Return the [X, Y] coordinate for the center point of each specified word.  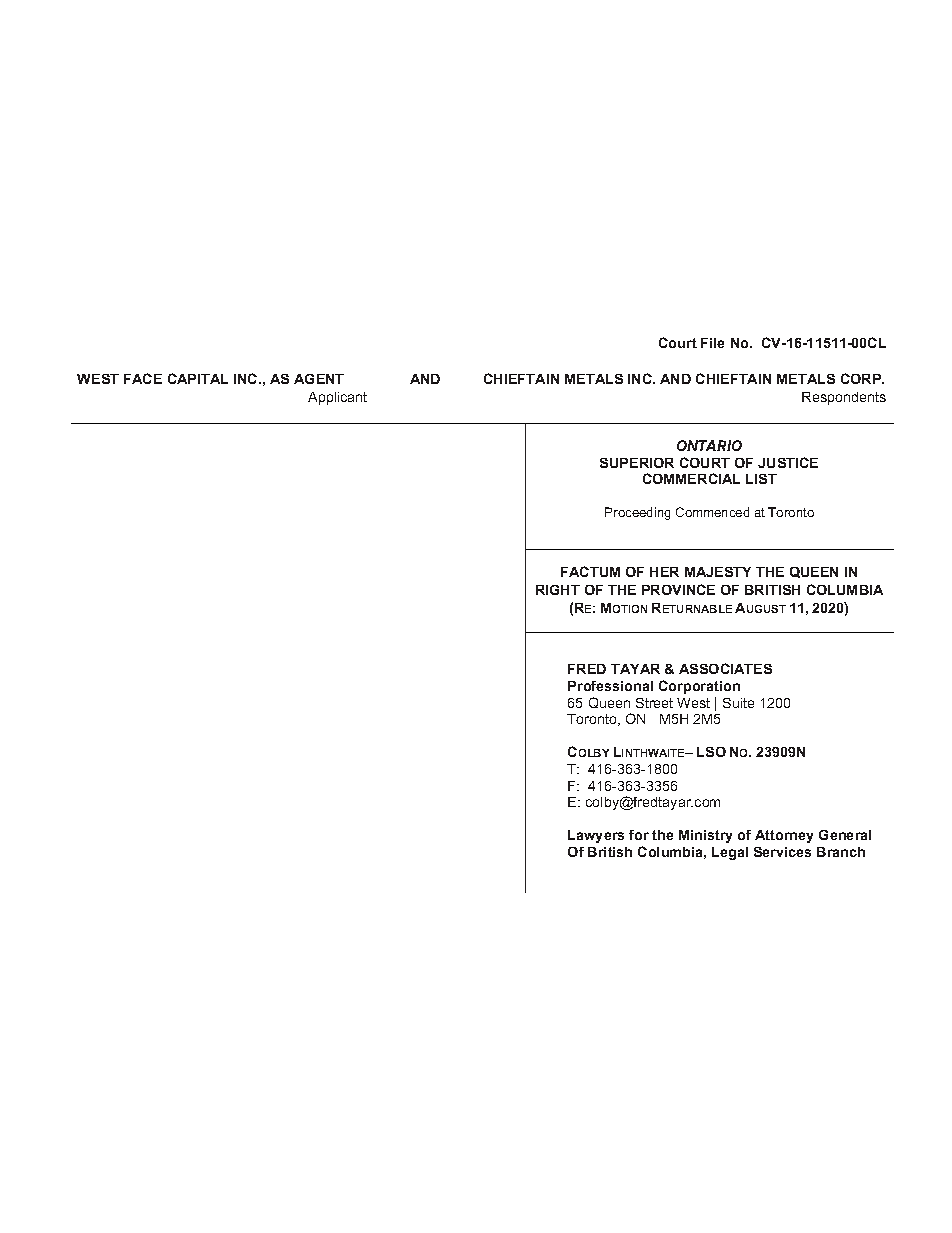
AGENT [319, 379]
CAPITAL [198, 378]
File [712, 343]
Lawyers [596, 836]
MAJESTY [718, 572]
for [639, 835]
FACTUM [590, 571]
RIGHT [558, 590]
